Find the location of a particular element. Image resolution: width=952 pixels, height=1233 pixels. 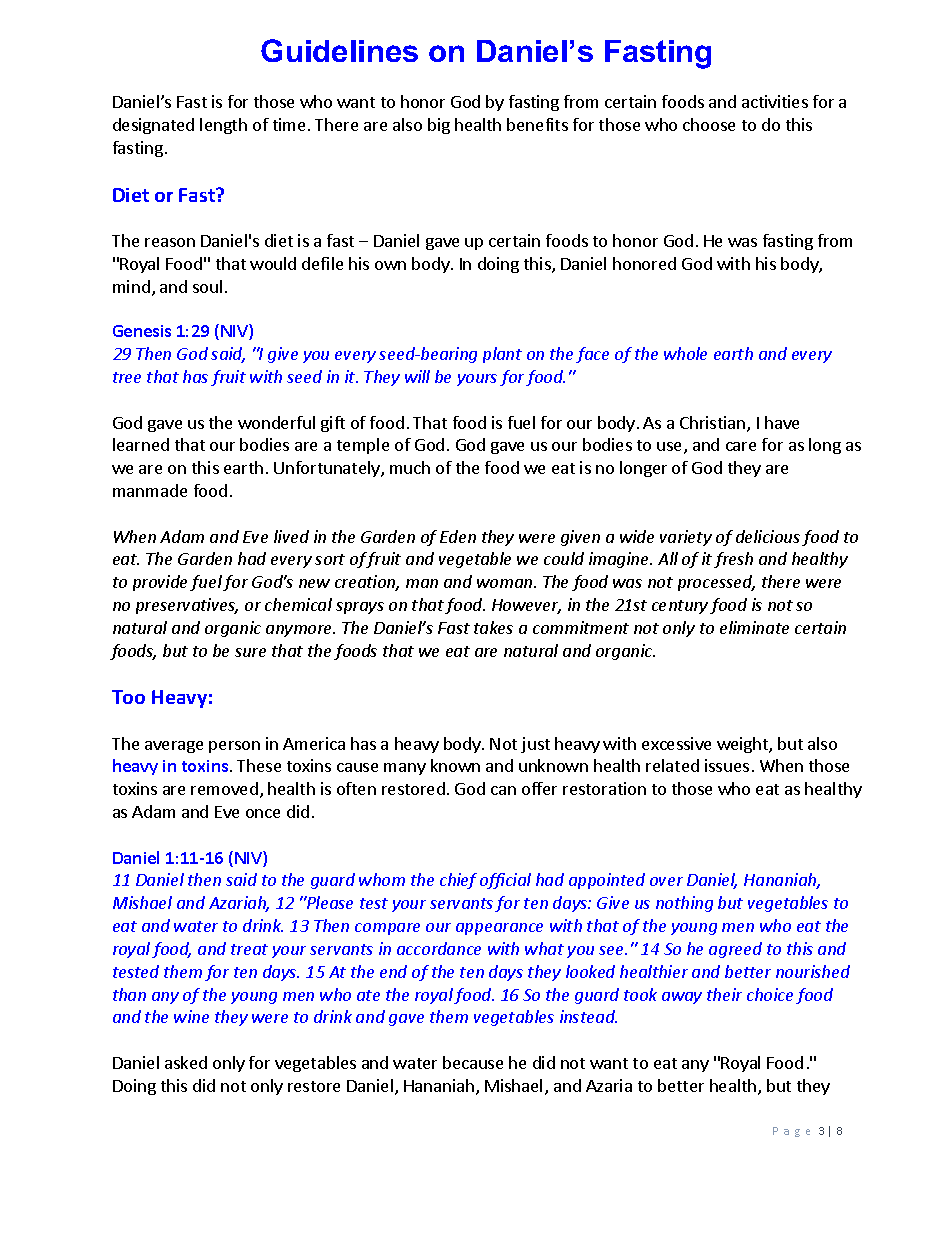

their is located at coordinates (724, 994).
